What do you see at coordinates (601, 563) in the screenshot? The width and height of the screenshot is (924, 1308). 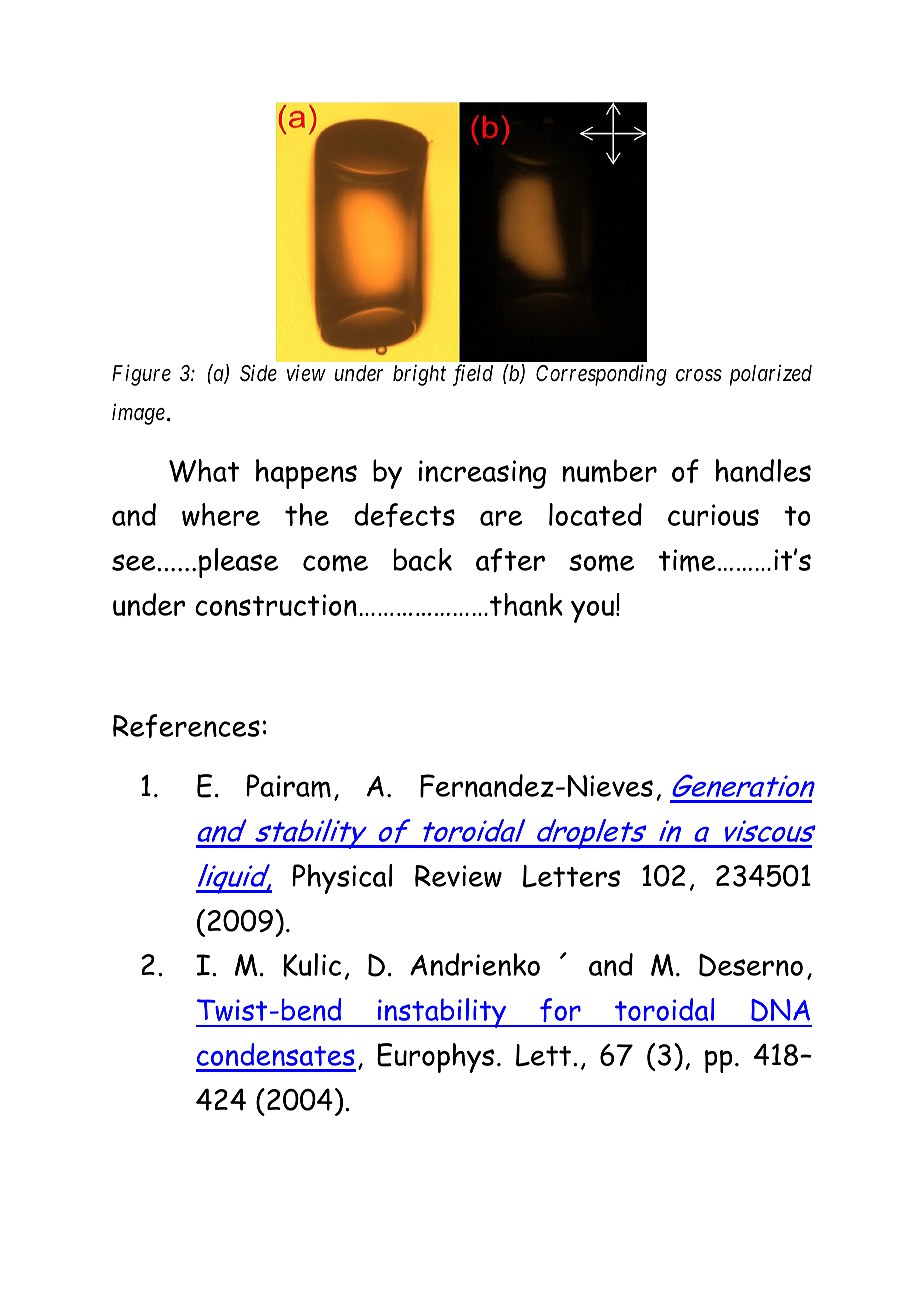 I see `some` at bounding box center [601, 563].
